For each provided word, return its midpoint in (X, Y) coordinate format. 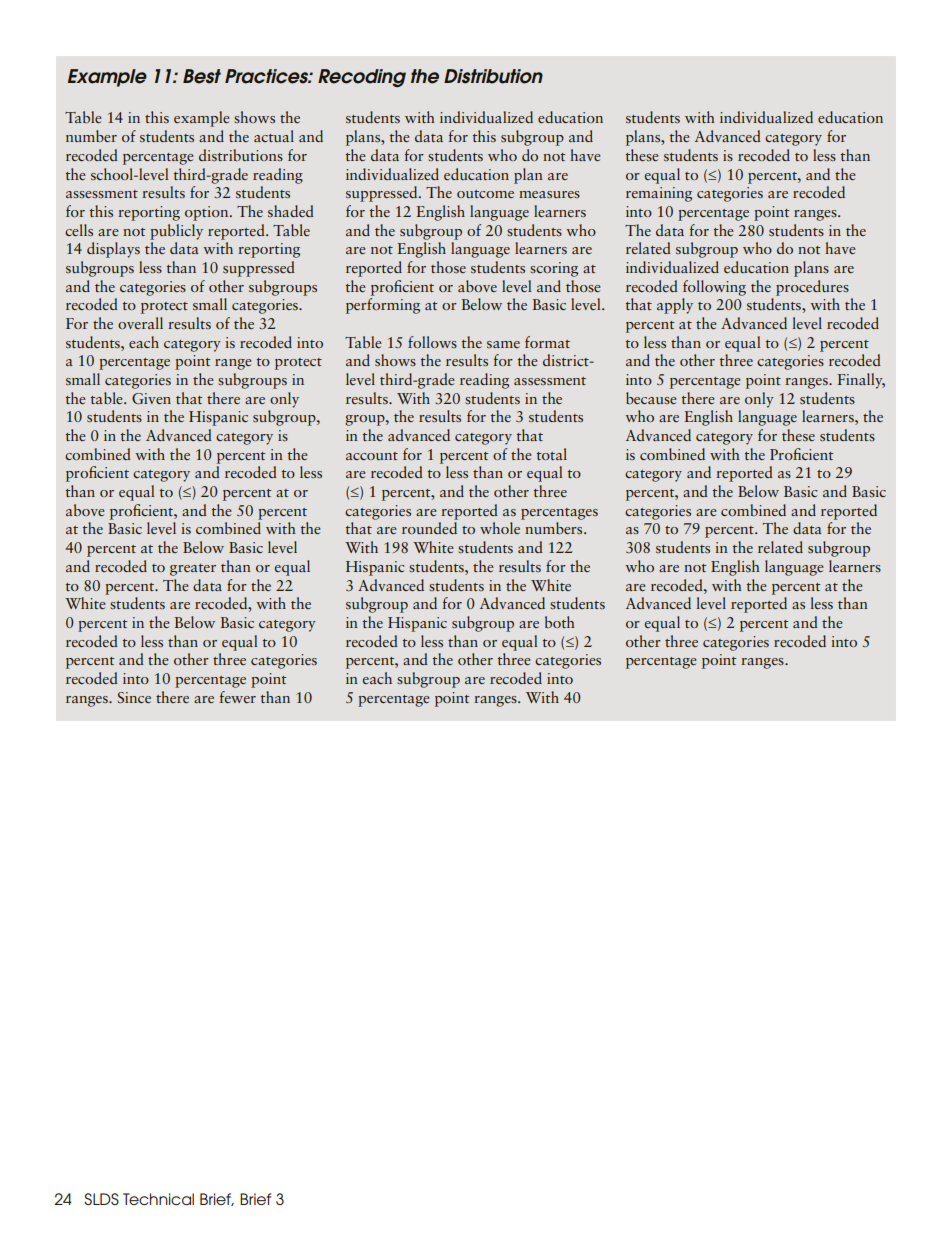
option (208, 213)
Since (134, 697)
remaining (659, 194)
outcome (485, 194)
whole (500, 528)
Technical (158, 1199)
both (560, 622)
